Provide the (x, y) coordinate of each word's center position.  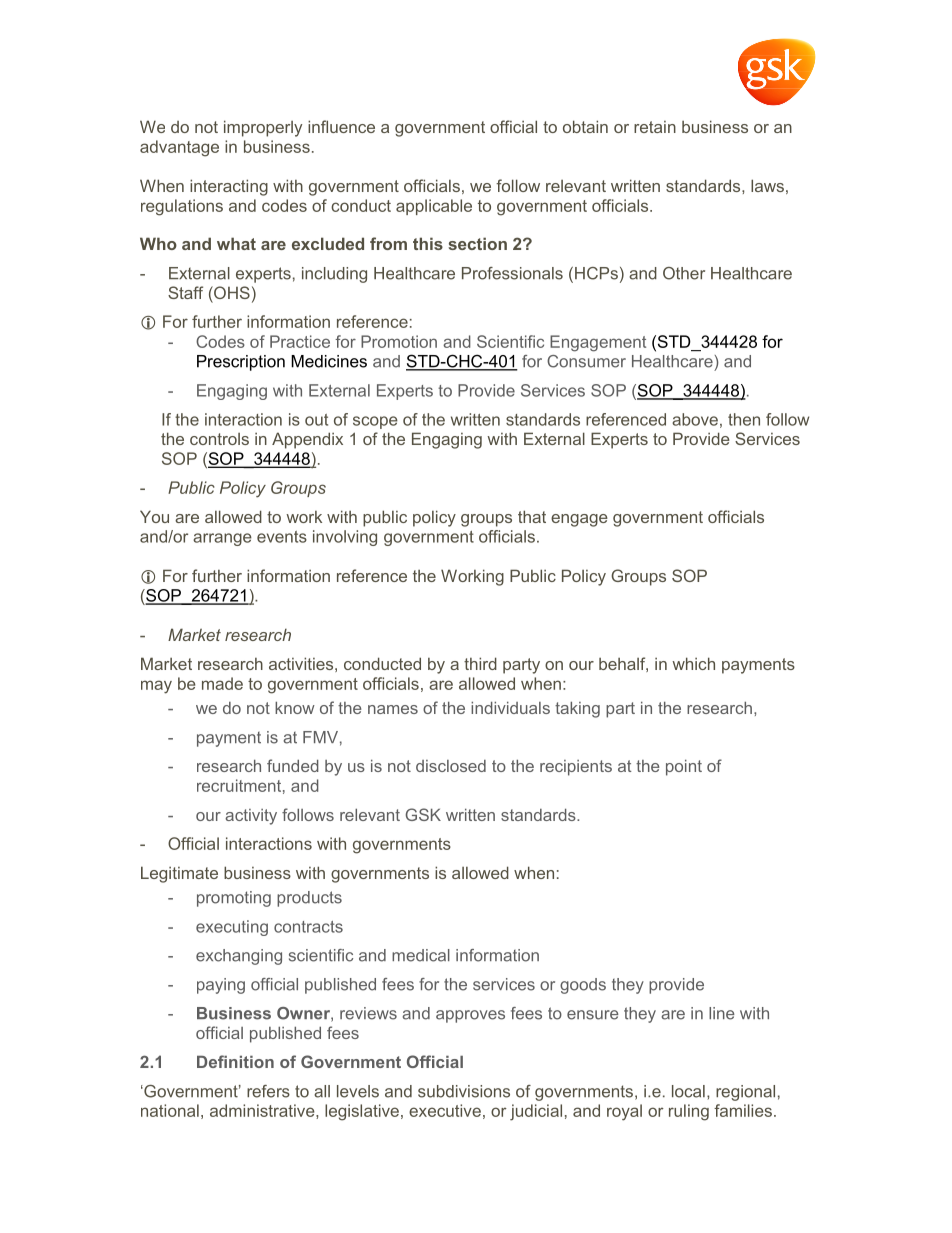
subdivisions (464, 1091)
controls (219, 439)
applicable (434, 207)
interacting (229, 187)
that (532, 516)
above (695, 419)
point (684, 768)
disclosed (451, 766)
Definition (235, 1061)
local (688, 1091)
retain (655, 127)
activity (251, 817)
